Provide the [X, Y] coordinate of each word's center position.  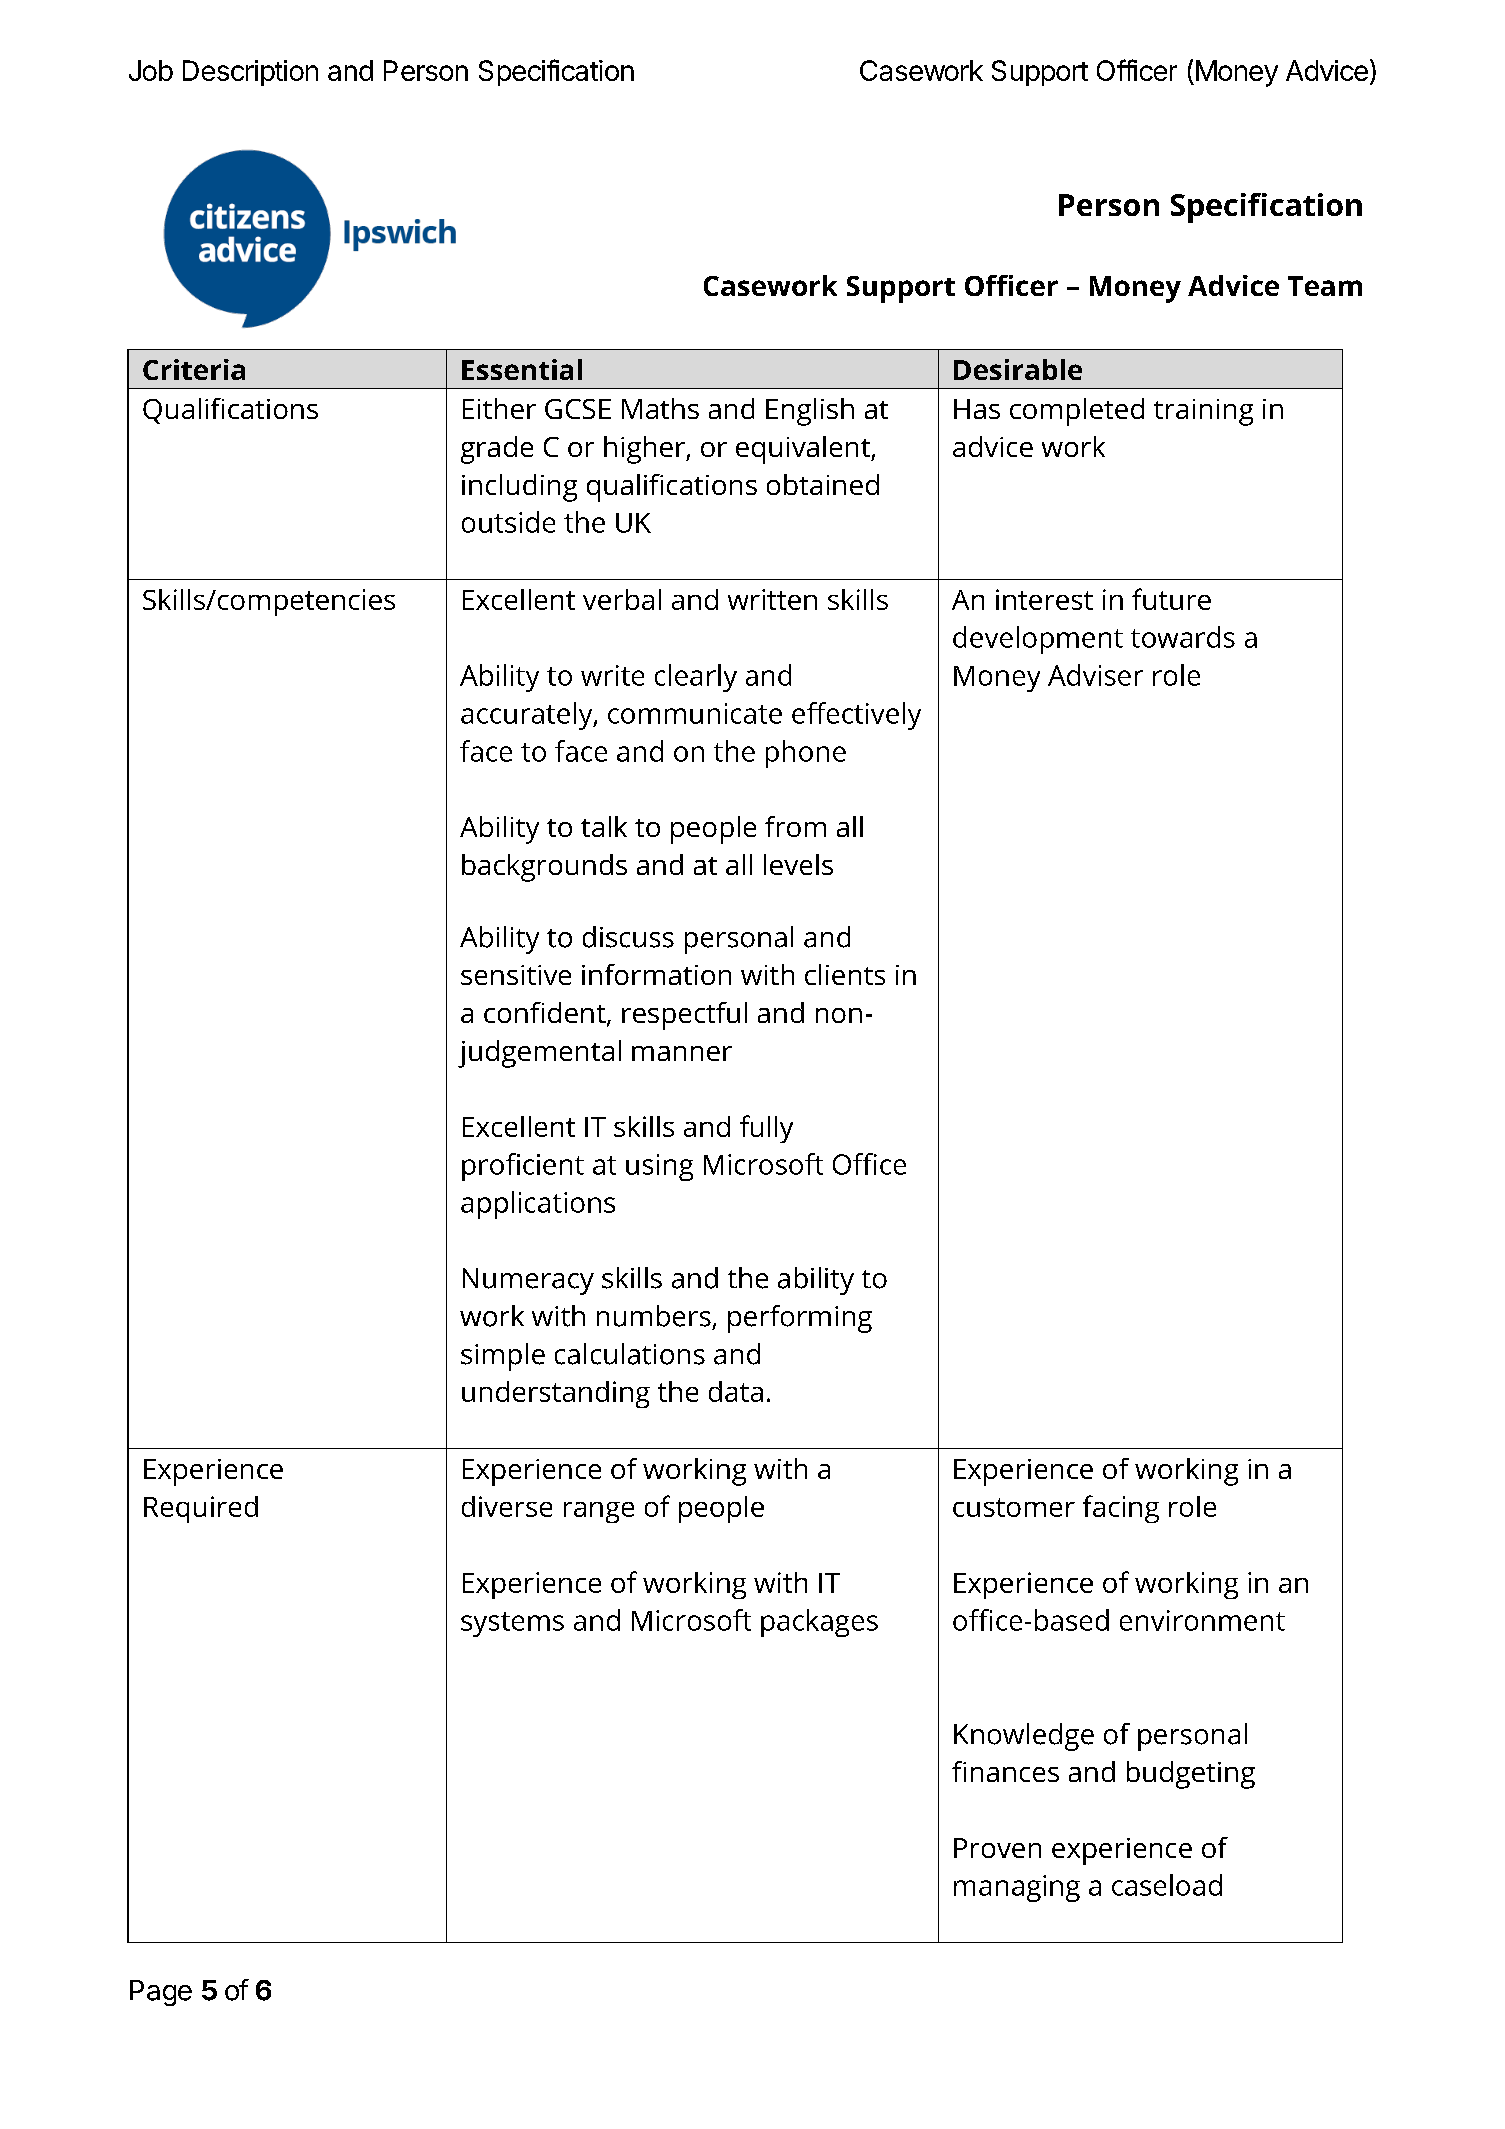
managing [1017, 1888]
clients [845, 974]
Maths [660, 408]
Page [161, 1993]
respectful [684, 1016]
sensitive [516, 975]
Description [250, 73]
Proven [997, 1848]
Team [1325, 286]
